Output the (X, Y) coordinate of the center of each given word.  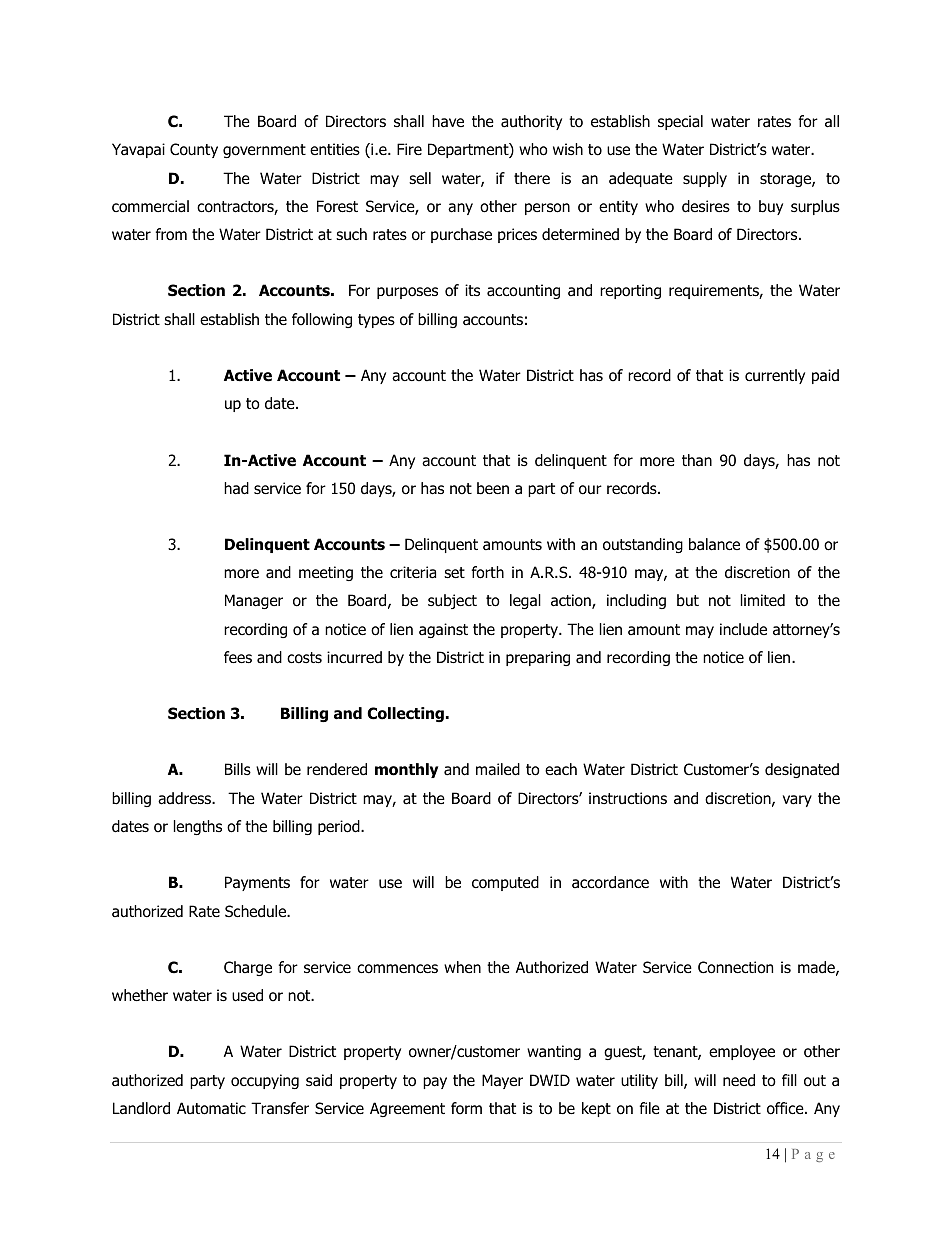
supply (705, 179)
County (194, 150)
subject (452, 601)
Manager (254, 601)
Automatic (211, 1108)
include (743, 629)
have (448, 121)
